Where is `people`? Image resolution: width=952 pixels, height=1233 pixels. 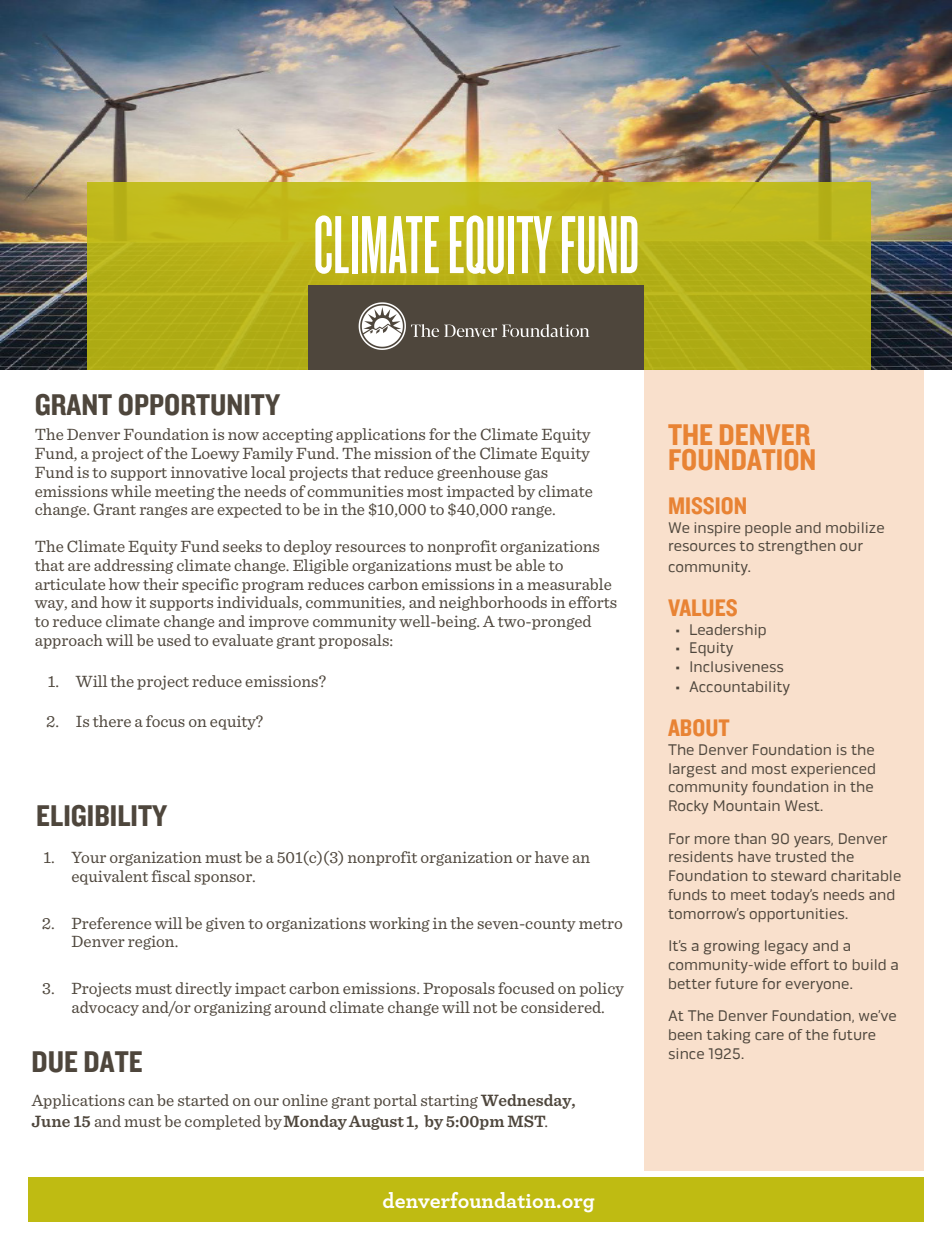
people is located at coordinates (768, 529).
